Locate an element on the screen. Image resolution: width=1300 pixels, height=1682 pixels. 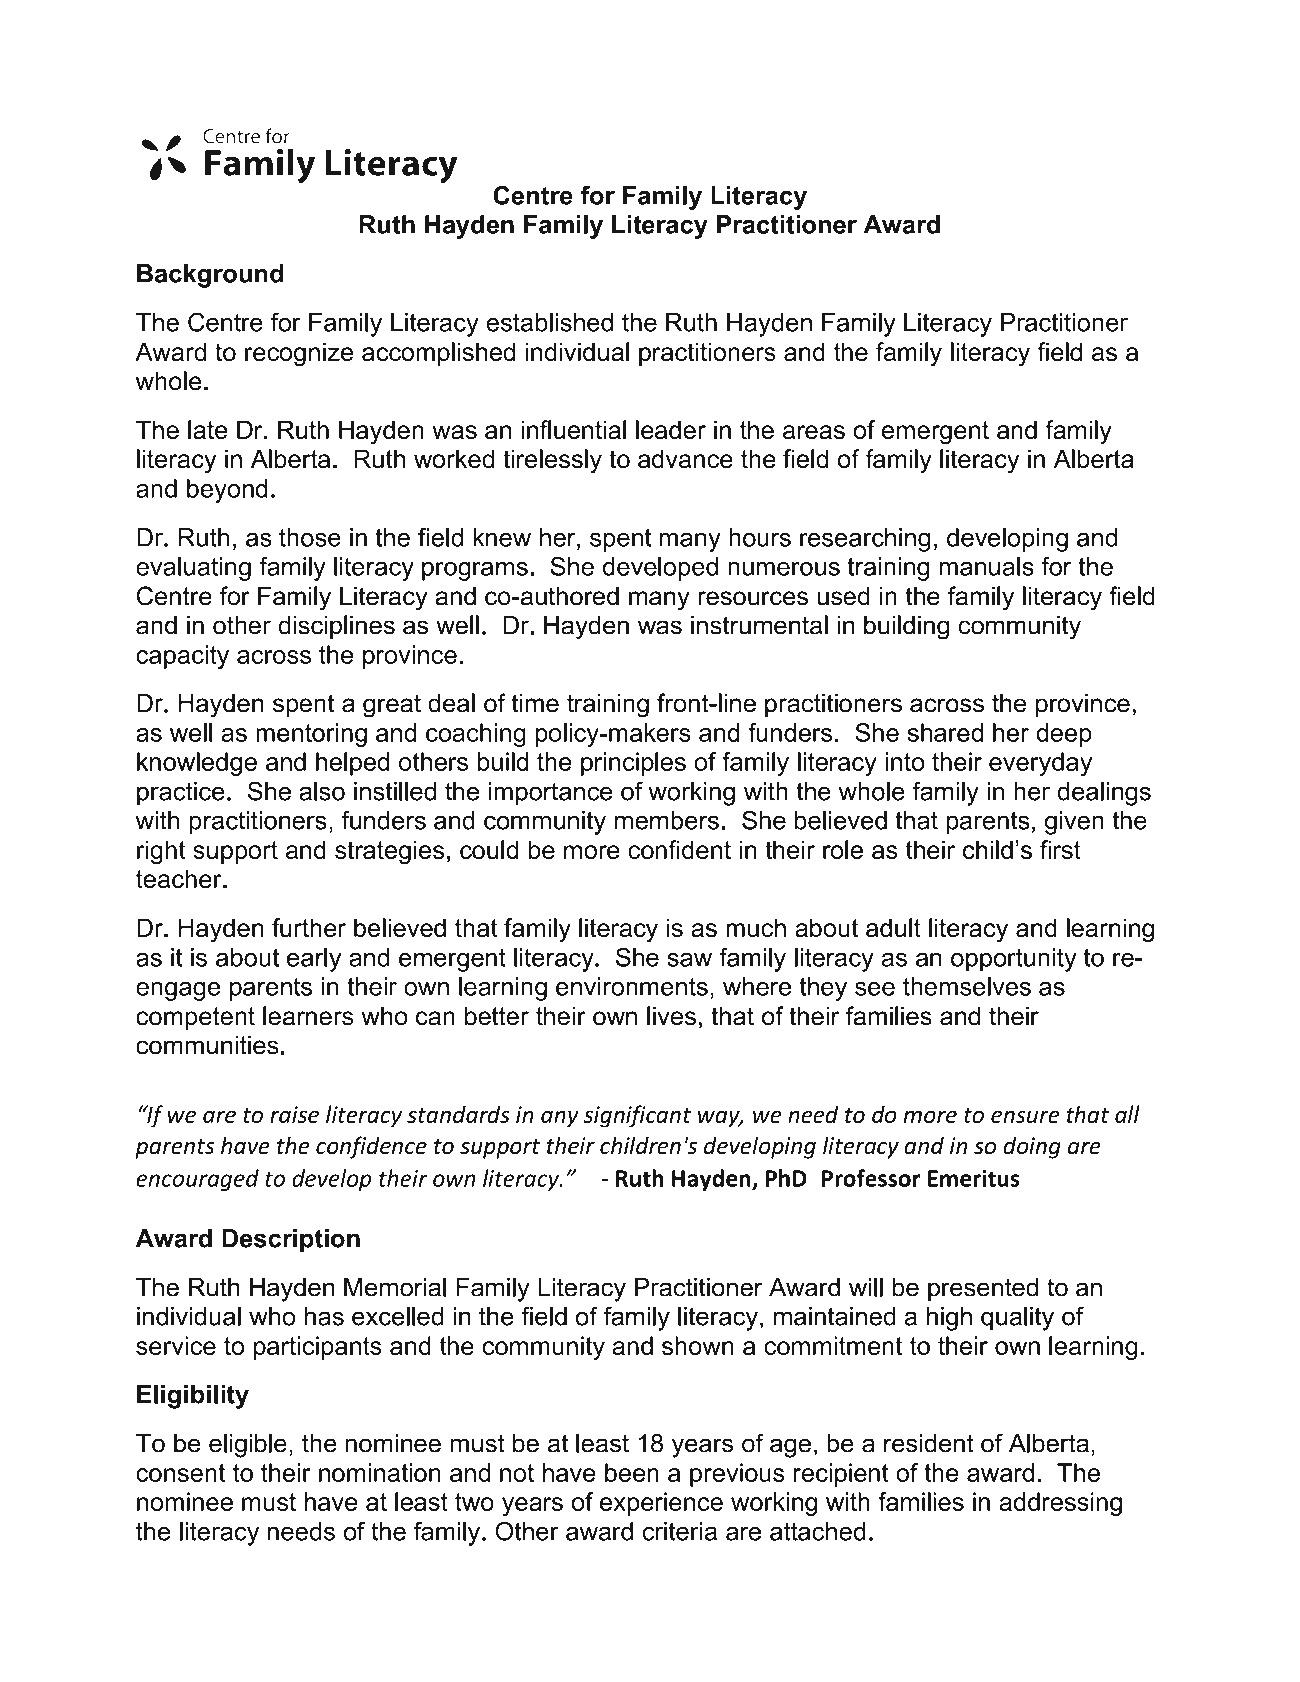
recognize is located at coordinates (299, 354).
